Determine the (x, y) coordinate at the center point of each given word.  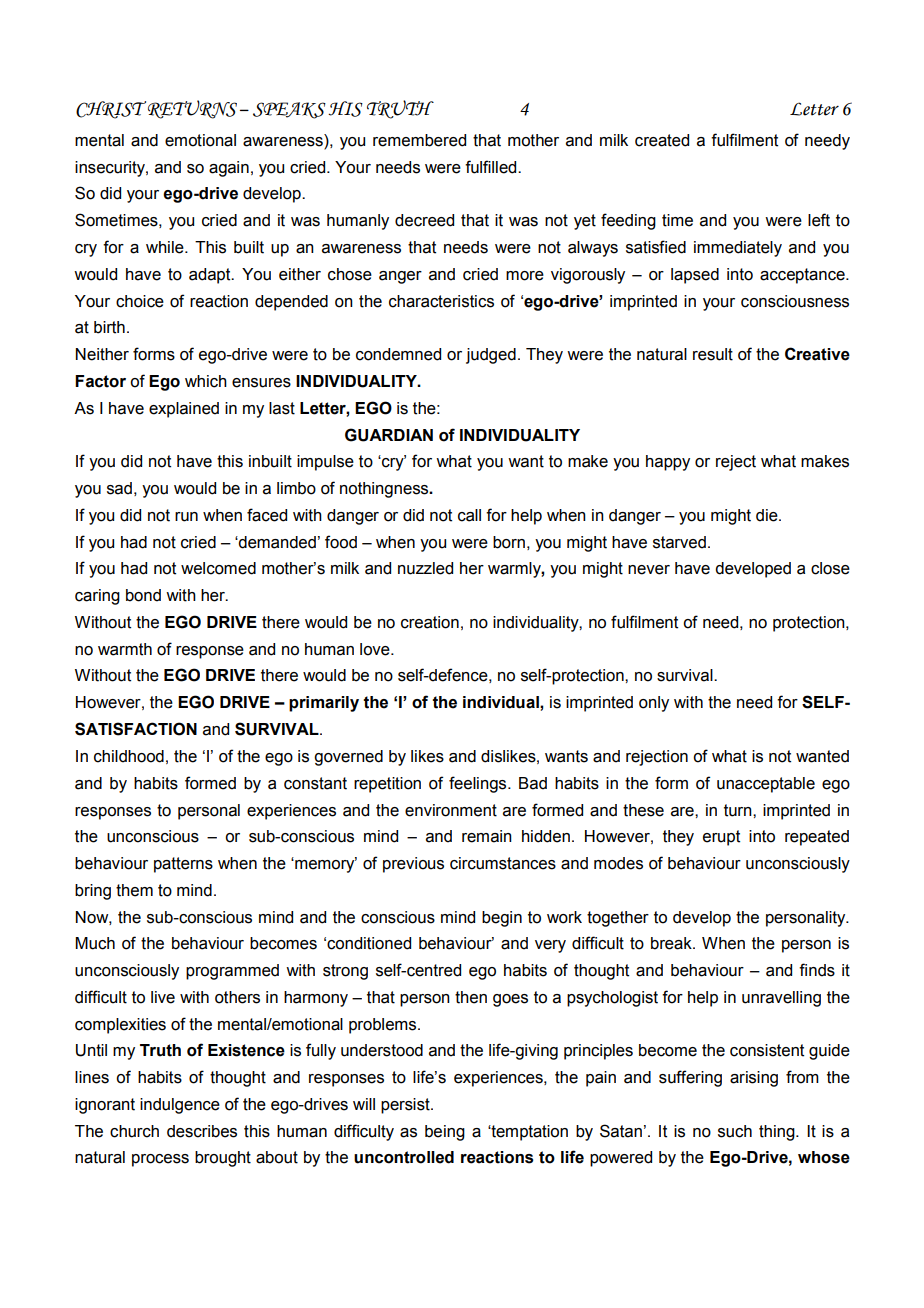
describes (202, 1131)
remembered (419, 140)
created (662, 140)
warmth (125, 649)
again (229, 169)
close (830, 568)
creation (430, 622)
